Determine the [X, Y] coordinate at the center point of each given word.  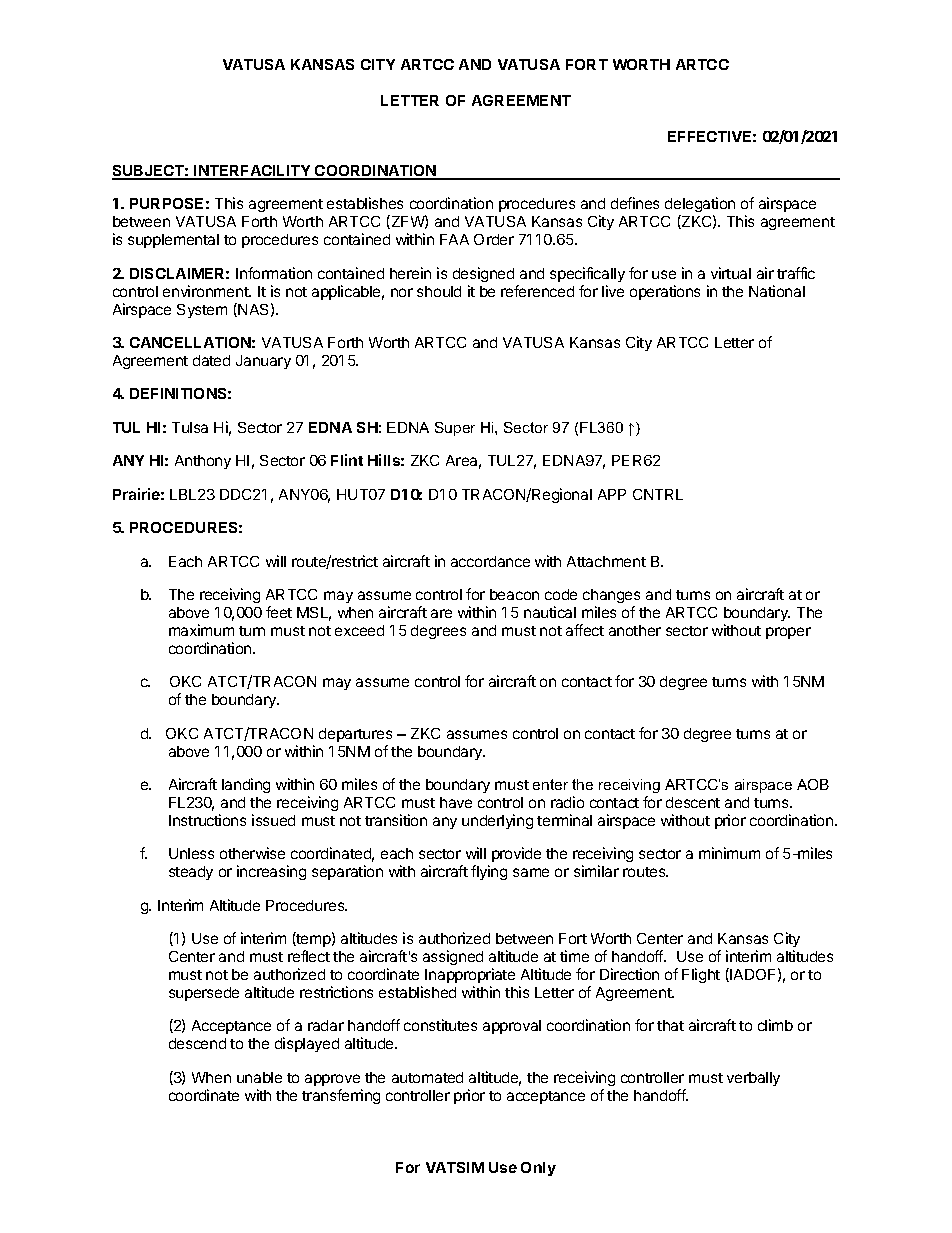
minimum [729, 853]
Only [538, 1169]
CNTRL [658, 494]
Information [274, 273]
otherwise [252, 853]
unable [259, 1077]
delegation [700, 206]
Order [494, 239]
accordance [490, 561]
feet [279, 612]
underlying [497, 821]
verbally [753, 1079]
